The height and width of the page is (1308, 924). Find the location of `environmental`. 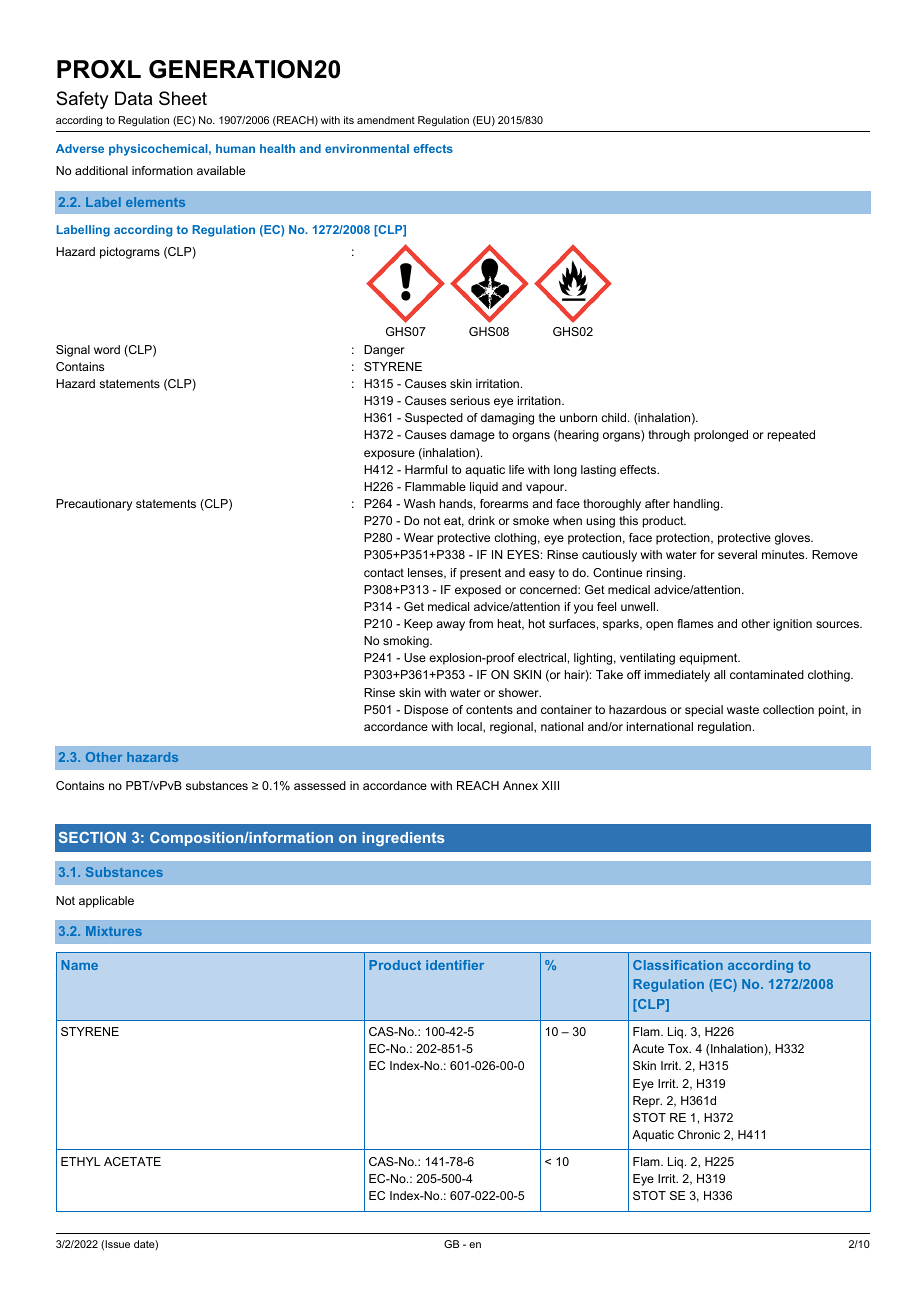

environmental is located at coordinates (367, 148).
